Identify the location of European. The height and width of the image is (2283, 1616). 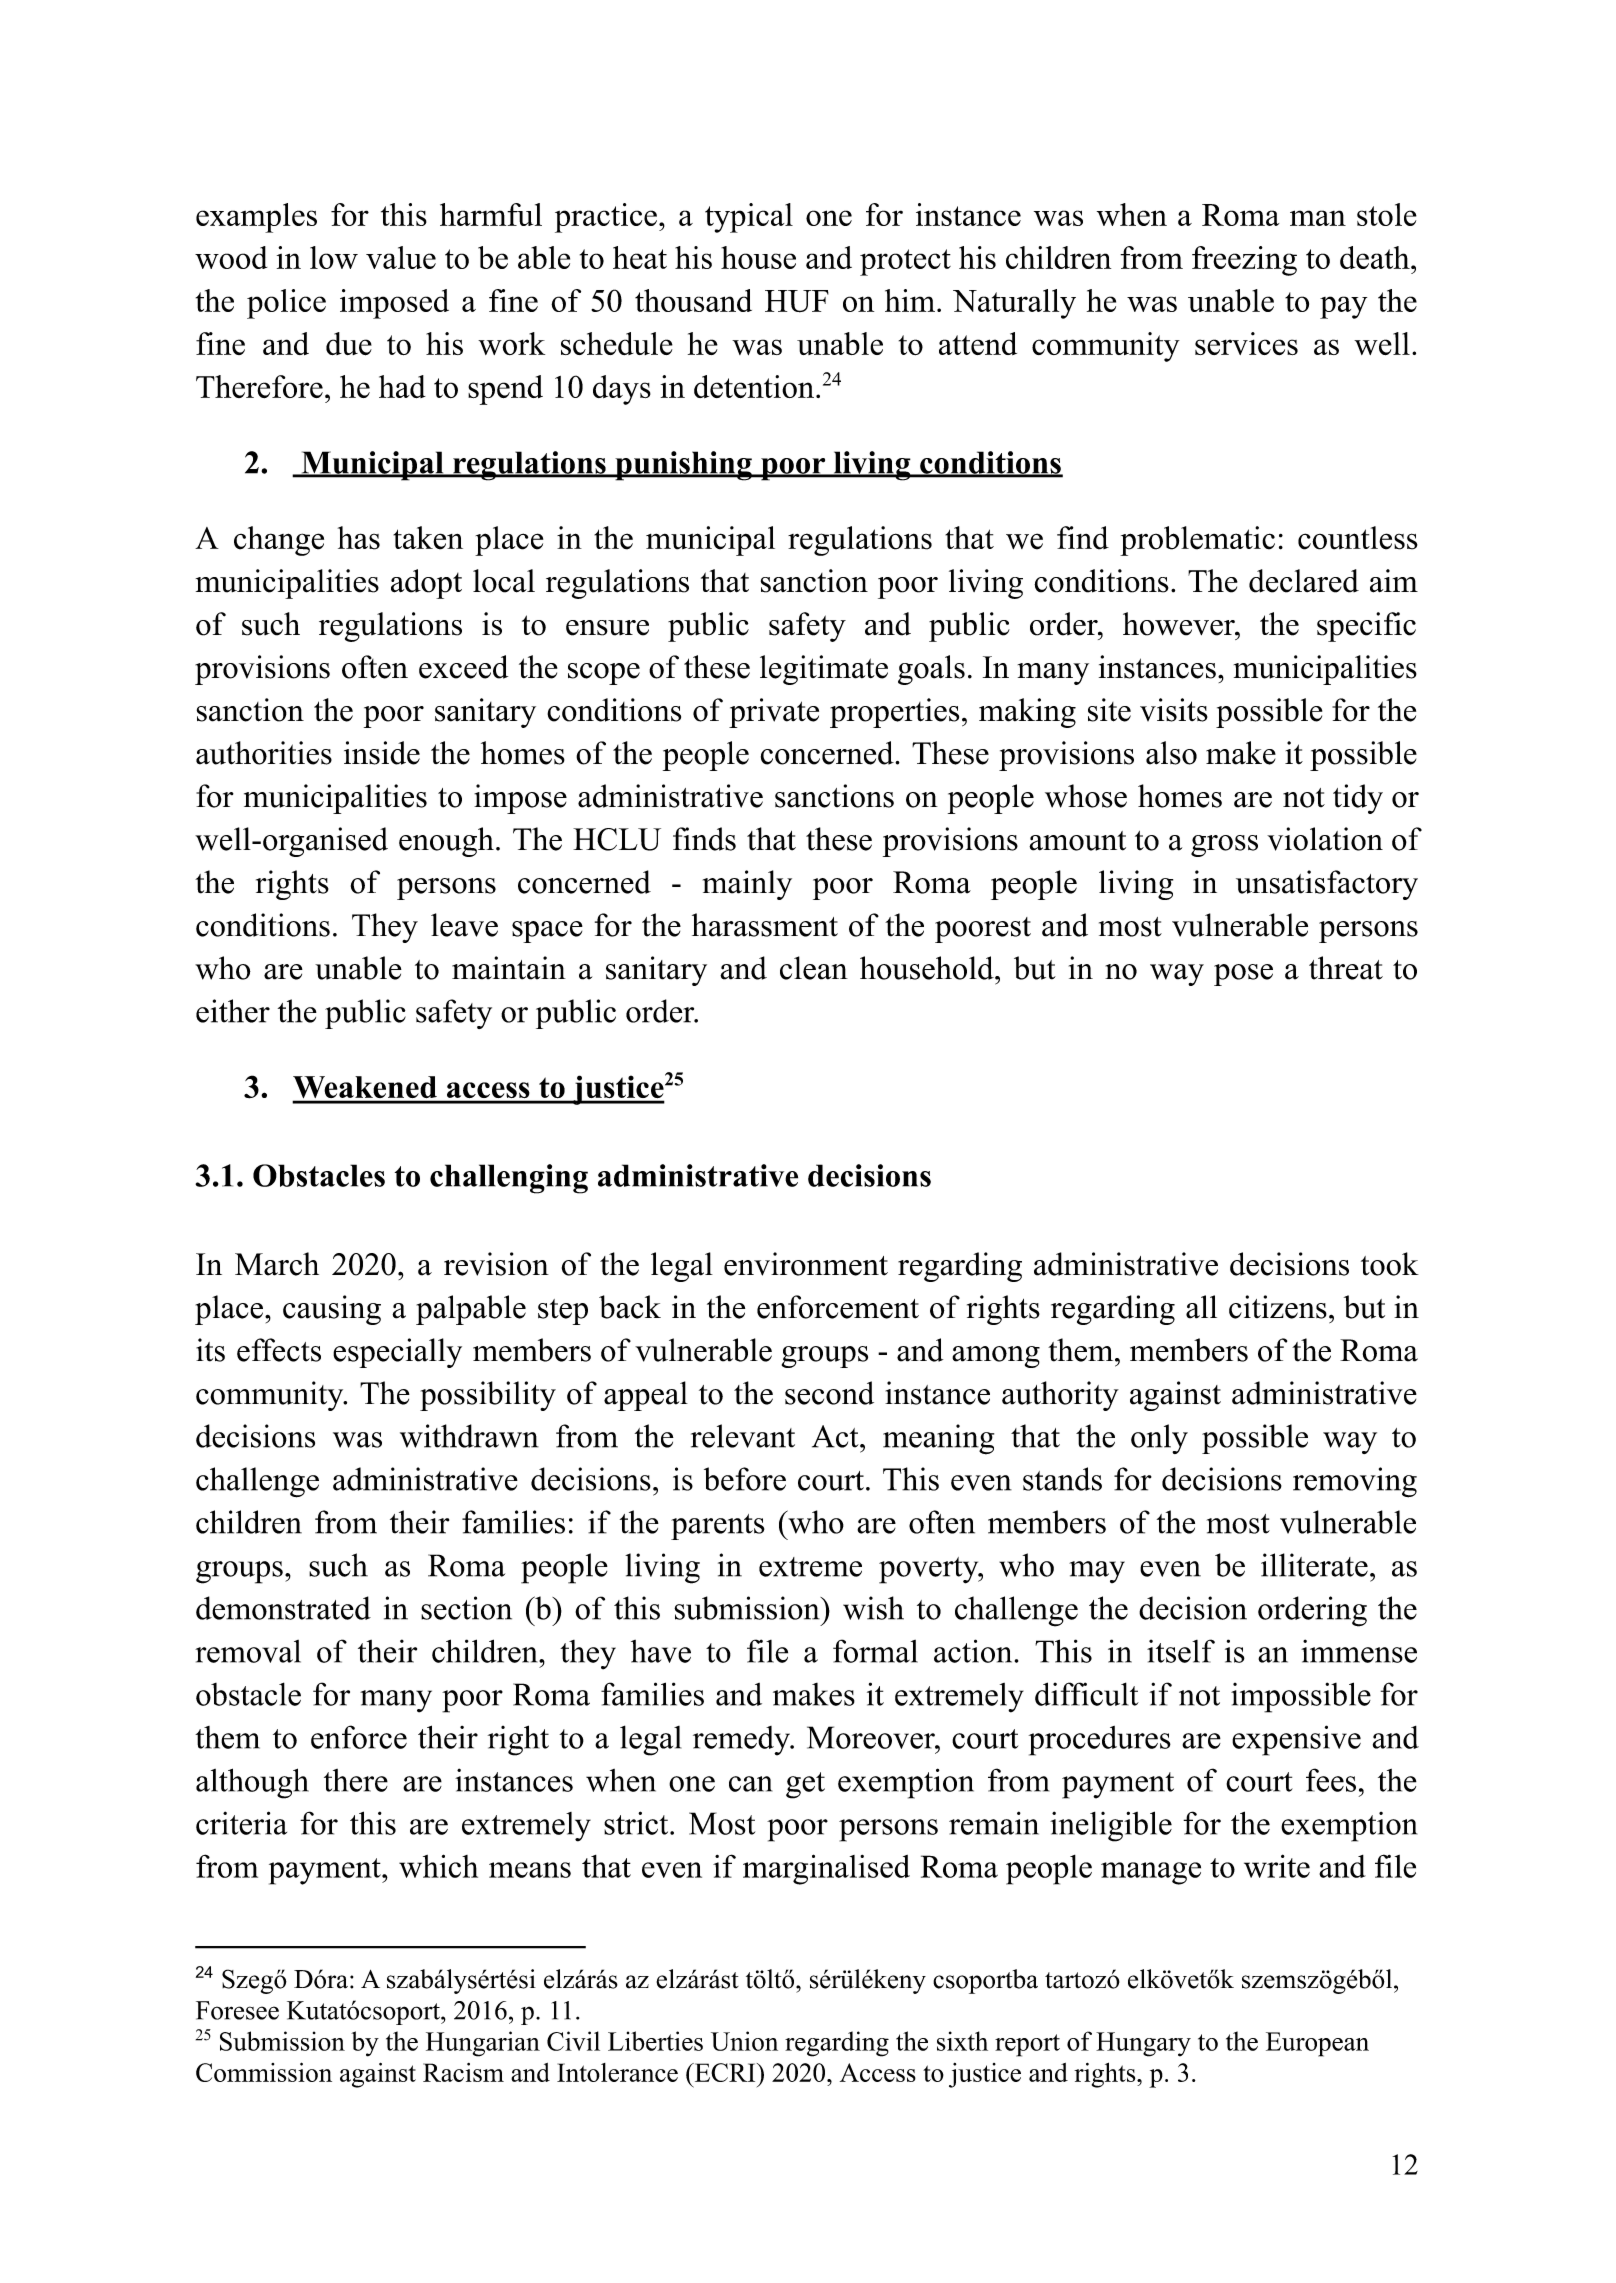
(1317, 2044).
